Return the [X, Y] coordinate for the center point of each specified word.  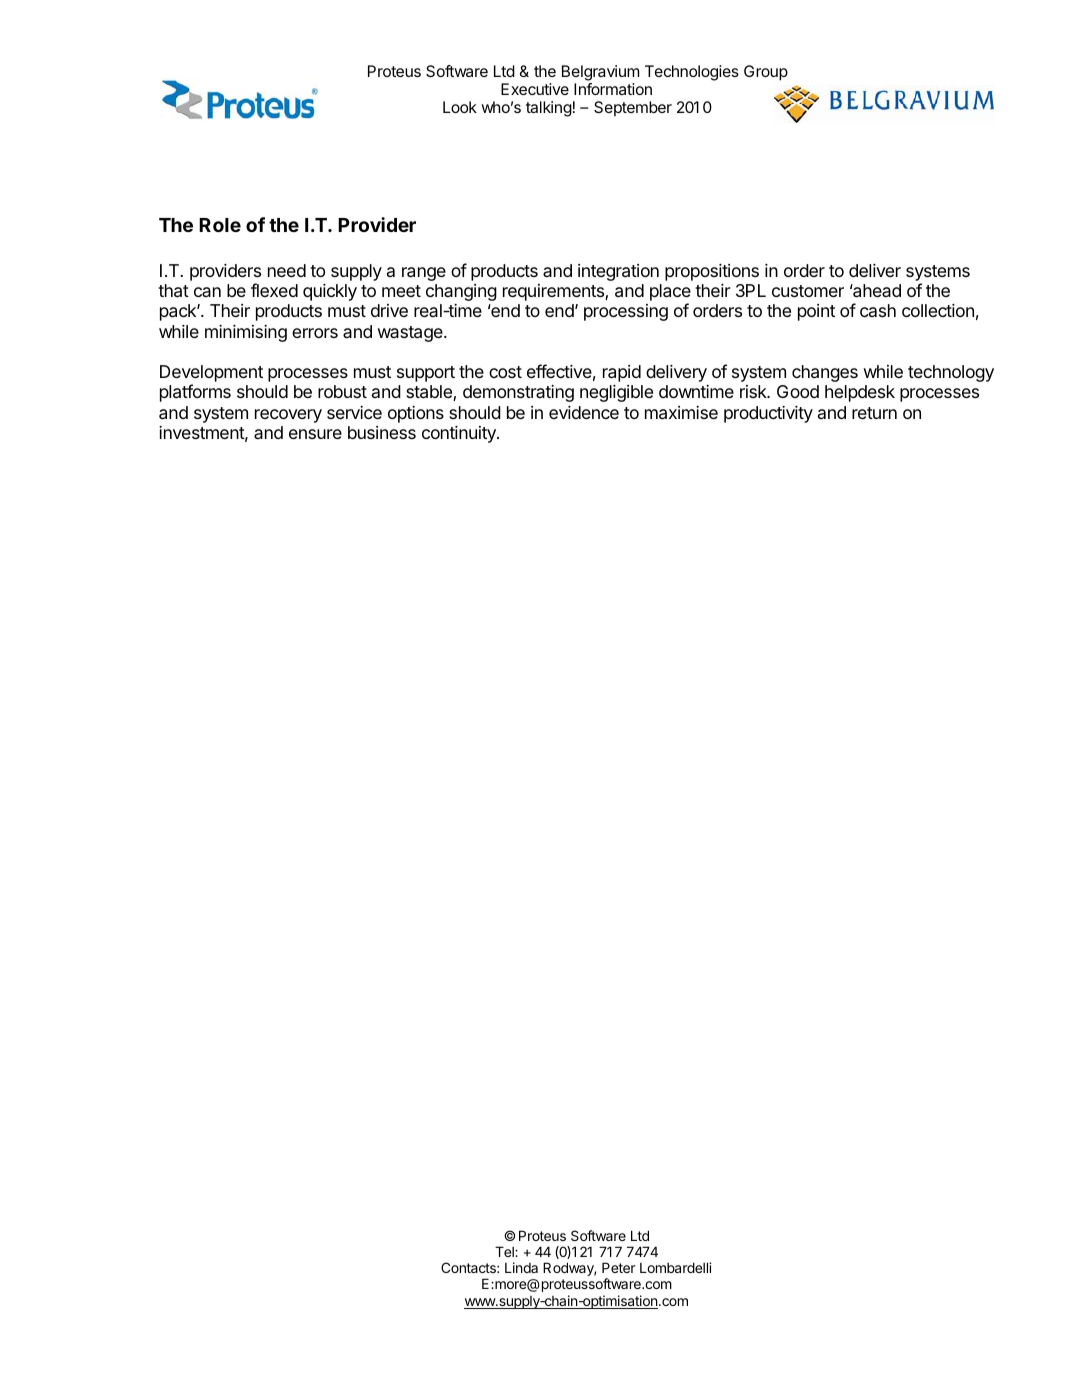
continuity [460, 434]
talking [549, 109]
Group [766, 73]
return [874, 413]
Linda [521, 1267]
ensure [315, 434]
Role [220, 225]
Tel [505, 1251]
